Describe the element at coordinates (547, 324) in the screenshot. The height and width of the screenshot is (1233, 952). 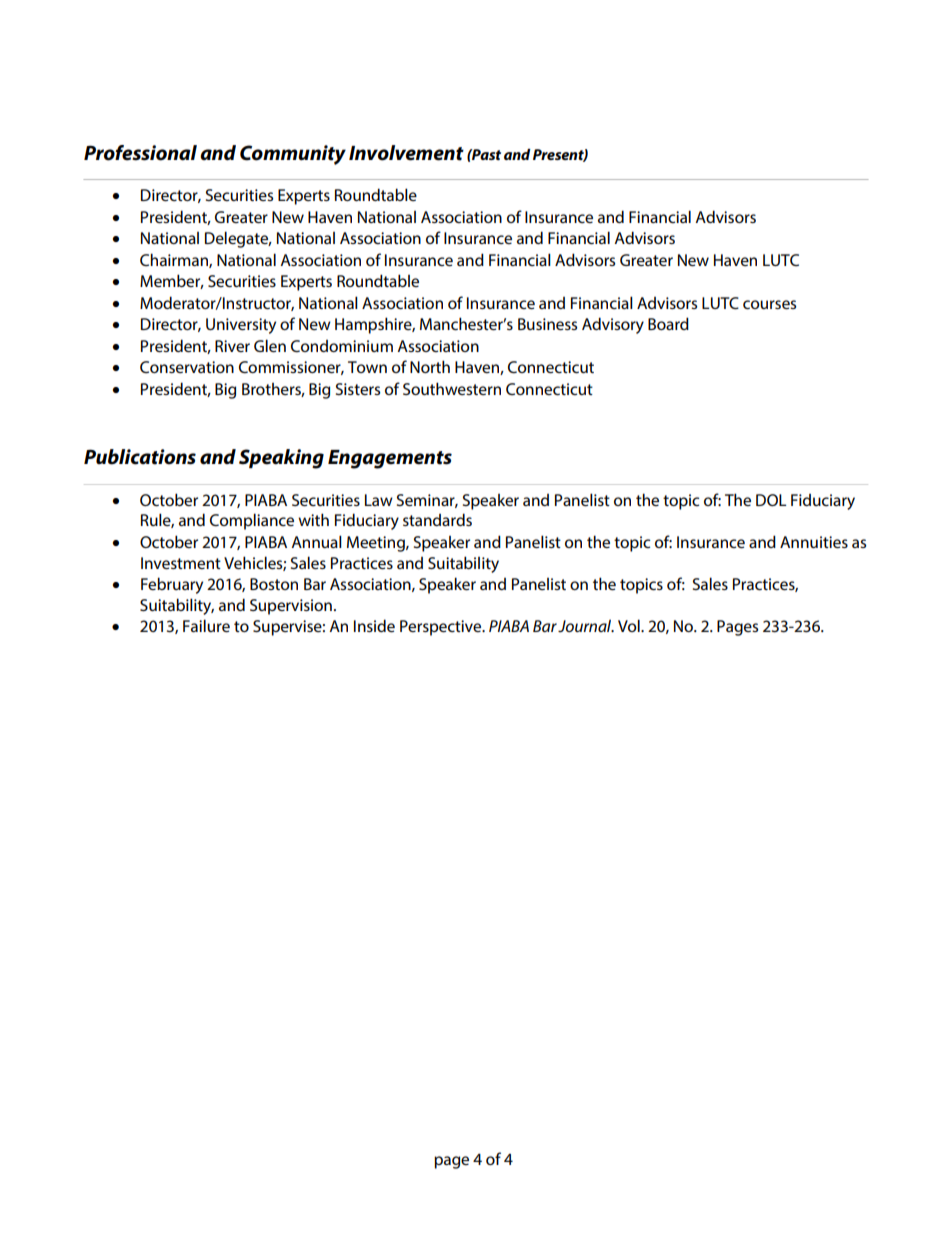
I see `Business` at that location.
